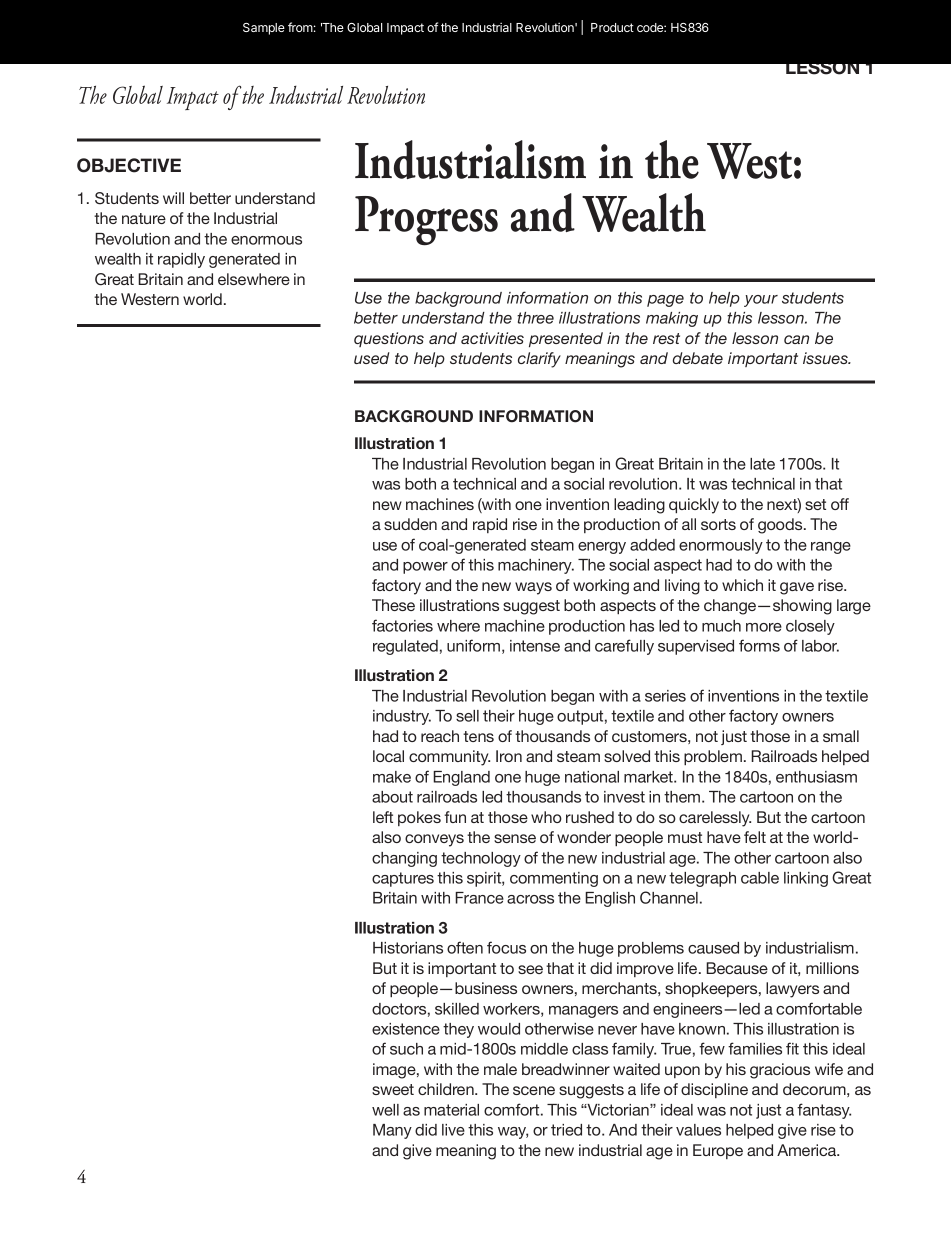 Image resolution: width=952 pixels, height=1233 pixels. I want to click on which, so click(742, 585).
